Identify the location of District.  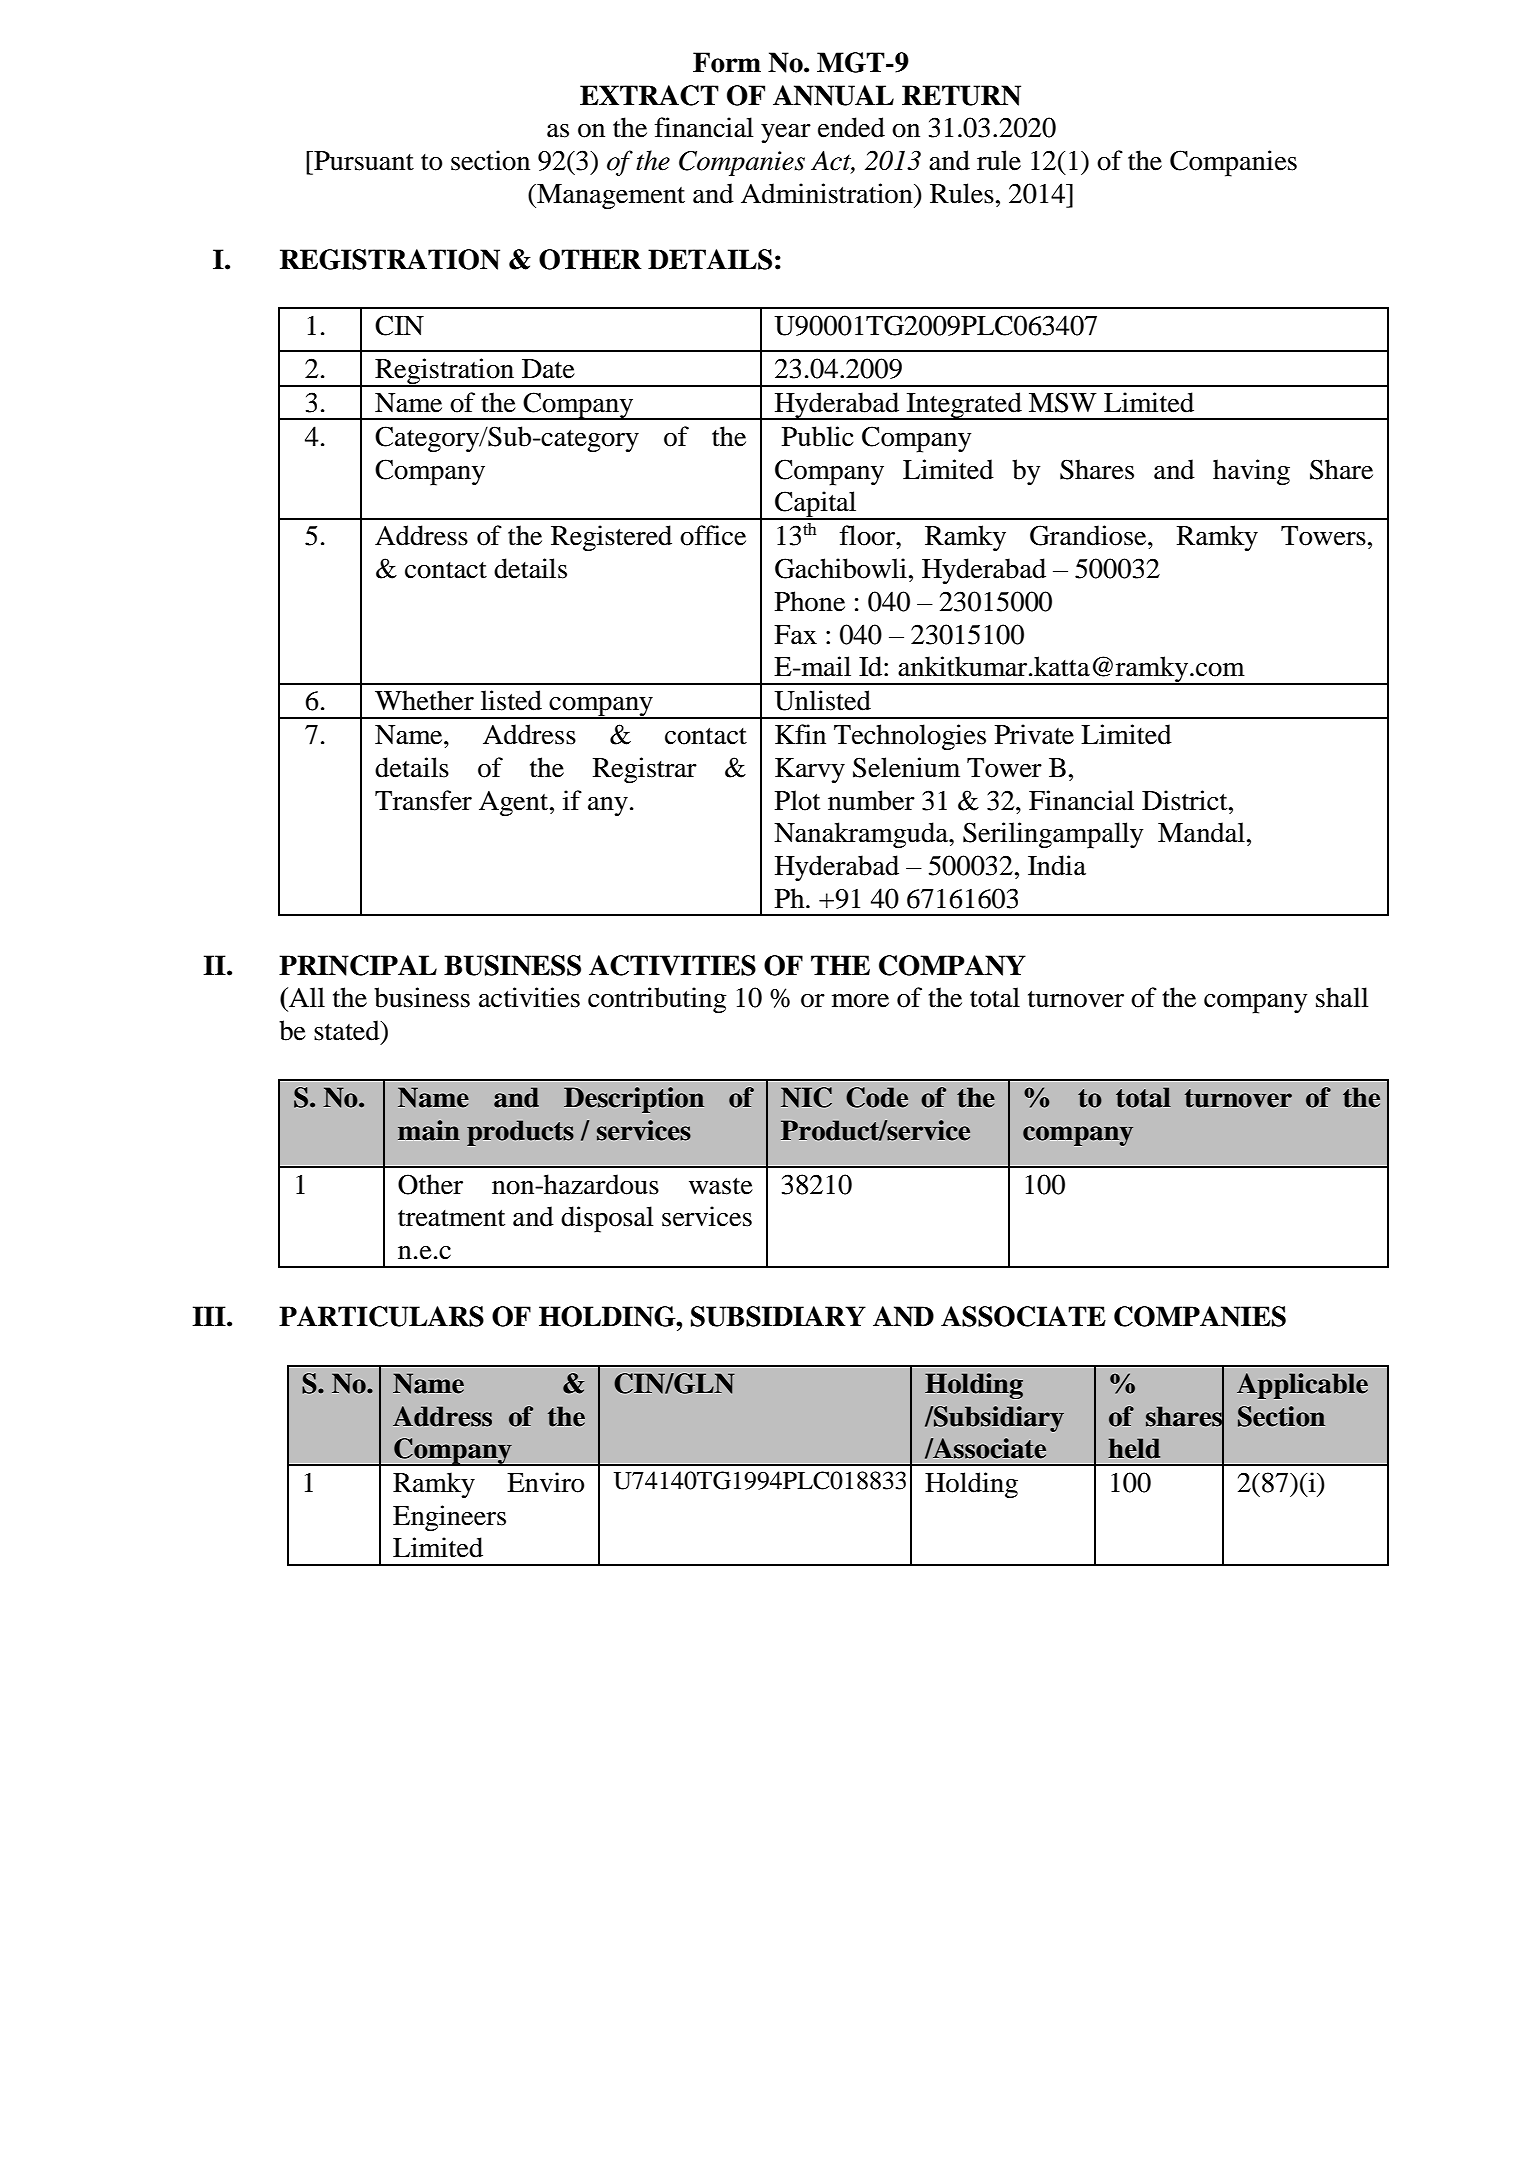
(1186, 800).
